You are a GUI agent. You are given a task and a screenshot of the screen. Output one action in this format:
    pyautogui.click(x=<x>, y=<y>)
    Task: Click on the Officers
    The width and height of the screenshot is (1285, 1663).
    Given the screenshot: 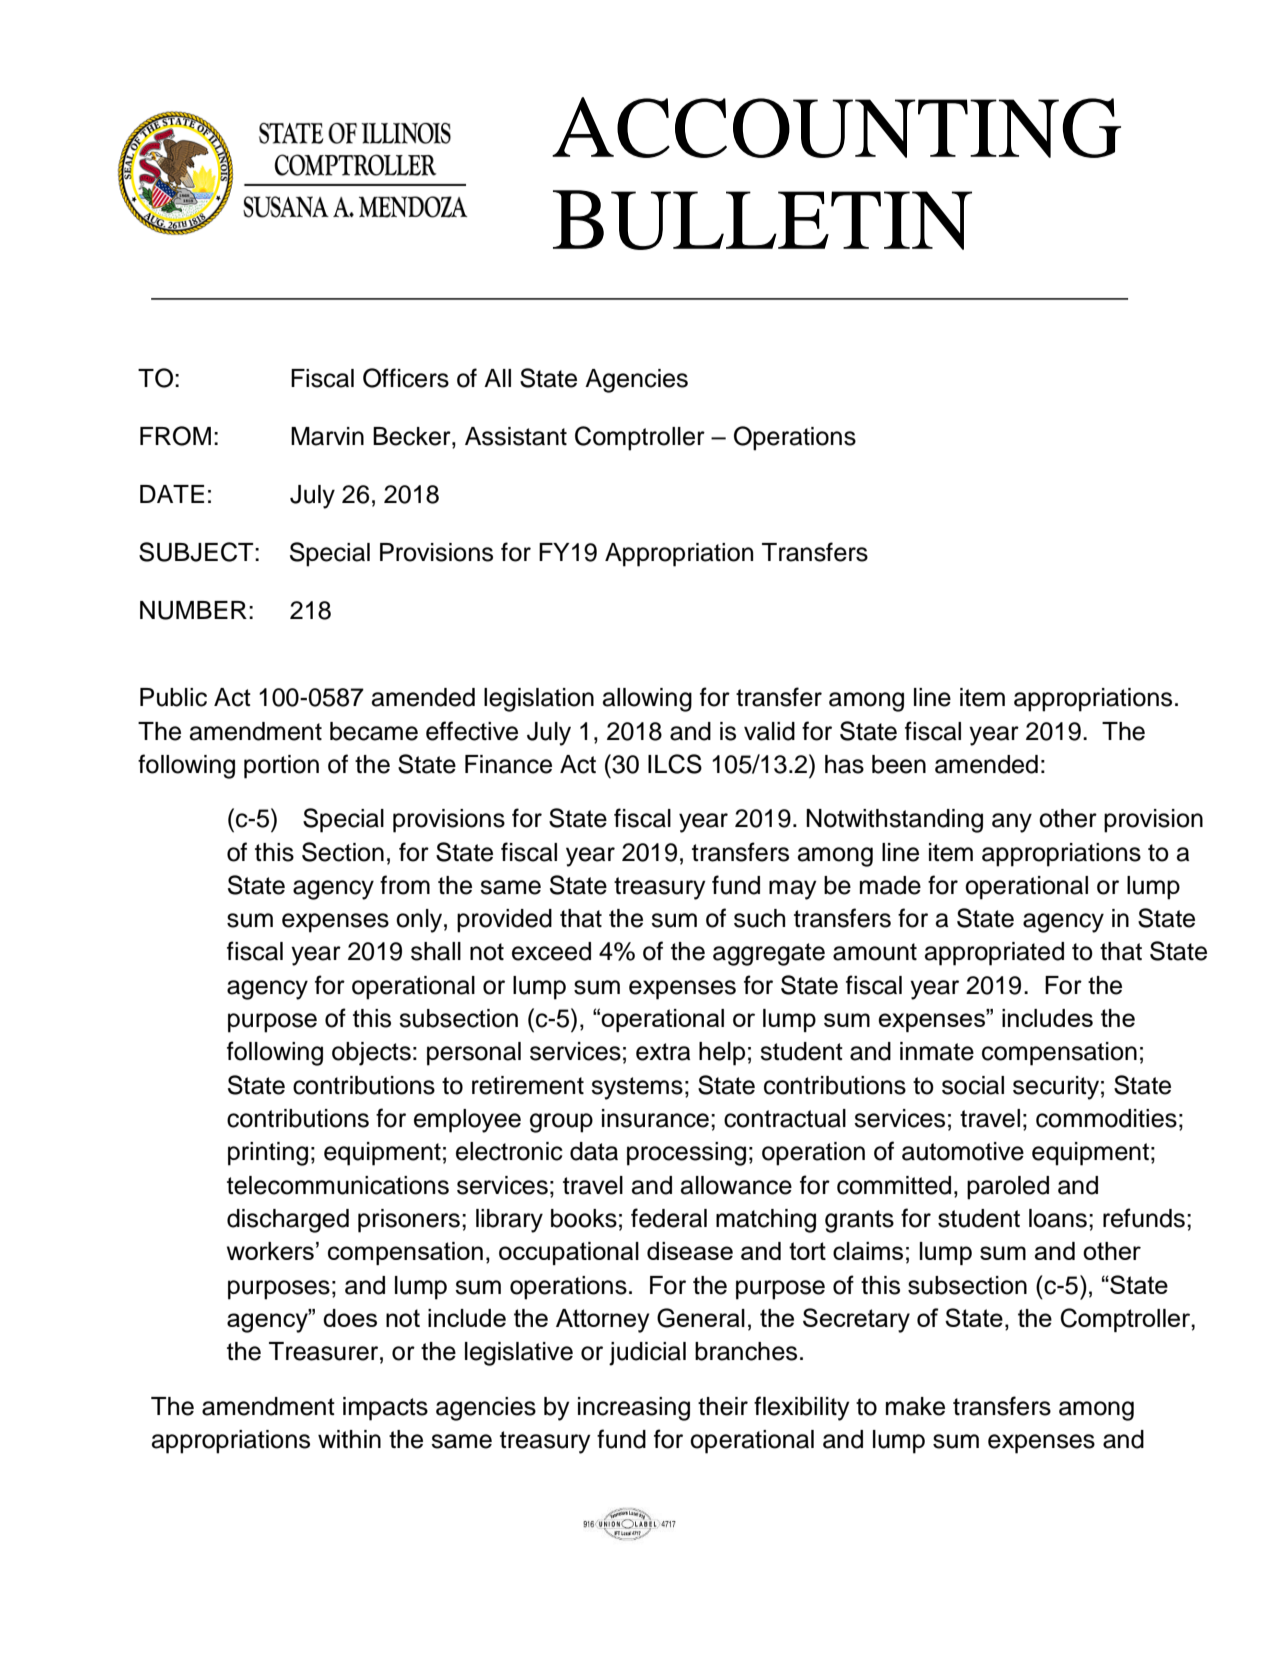 What is the action you would take?
    pyautogui.click(x=406, y=378)
